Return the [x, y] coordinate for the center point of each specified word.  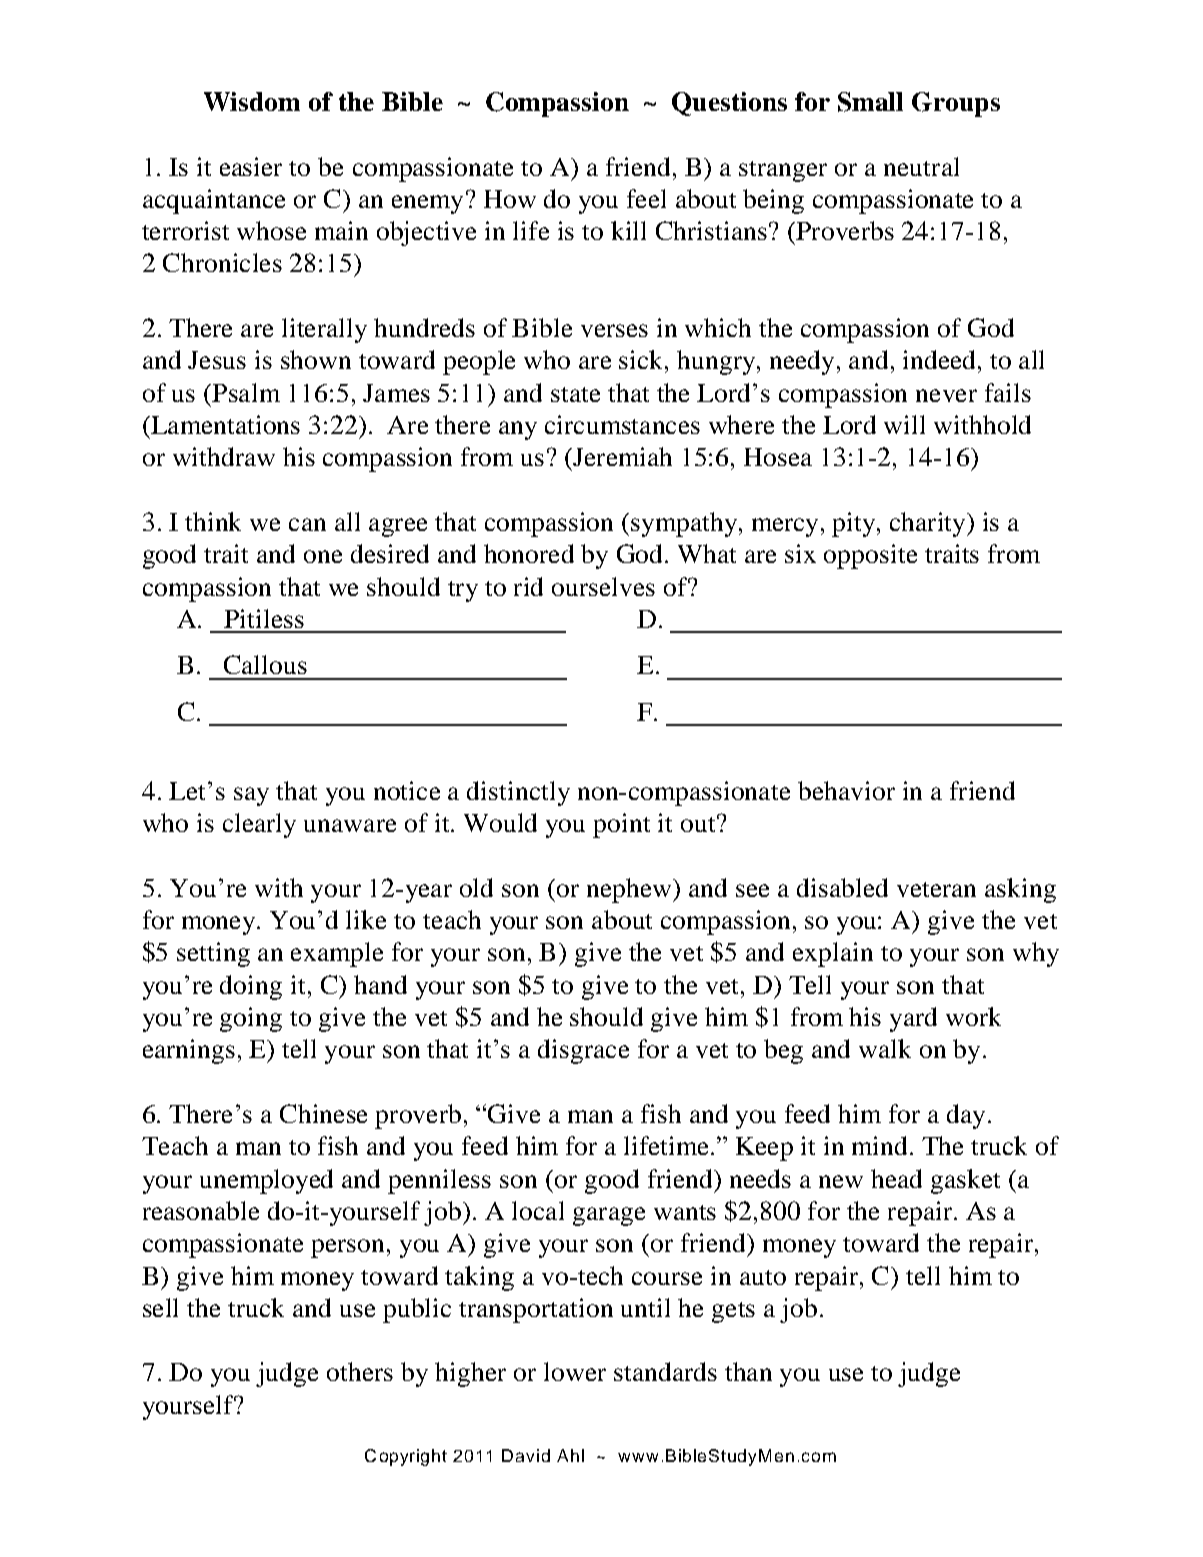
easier [251, 166]
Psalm [245, 392]
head [896, 1178]
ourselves [603, 586]
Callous [265, 664]
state [575, 394]
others [360, 1371]
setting [213, 954]
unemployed [266, 1181]
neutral [921, 166]
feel [646, 198]
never [946, 395]
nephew [630, 890]
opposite [870, 556]
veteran [936, 889]
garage [609, 1216]
